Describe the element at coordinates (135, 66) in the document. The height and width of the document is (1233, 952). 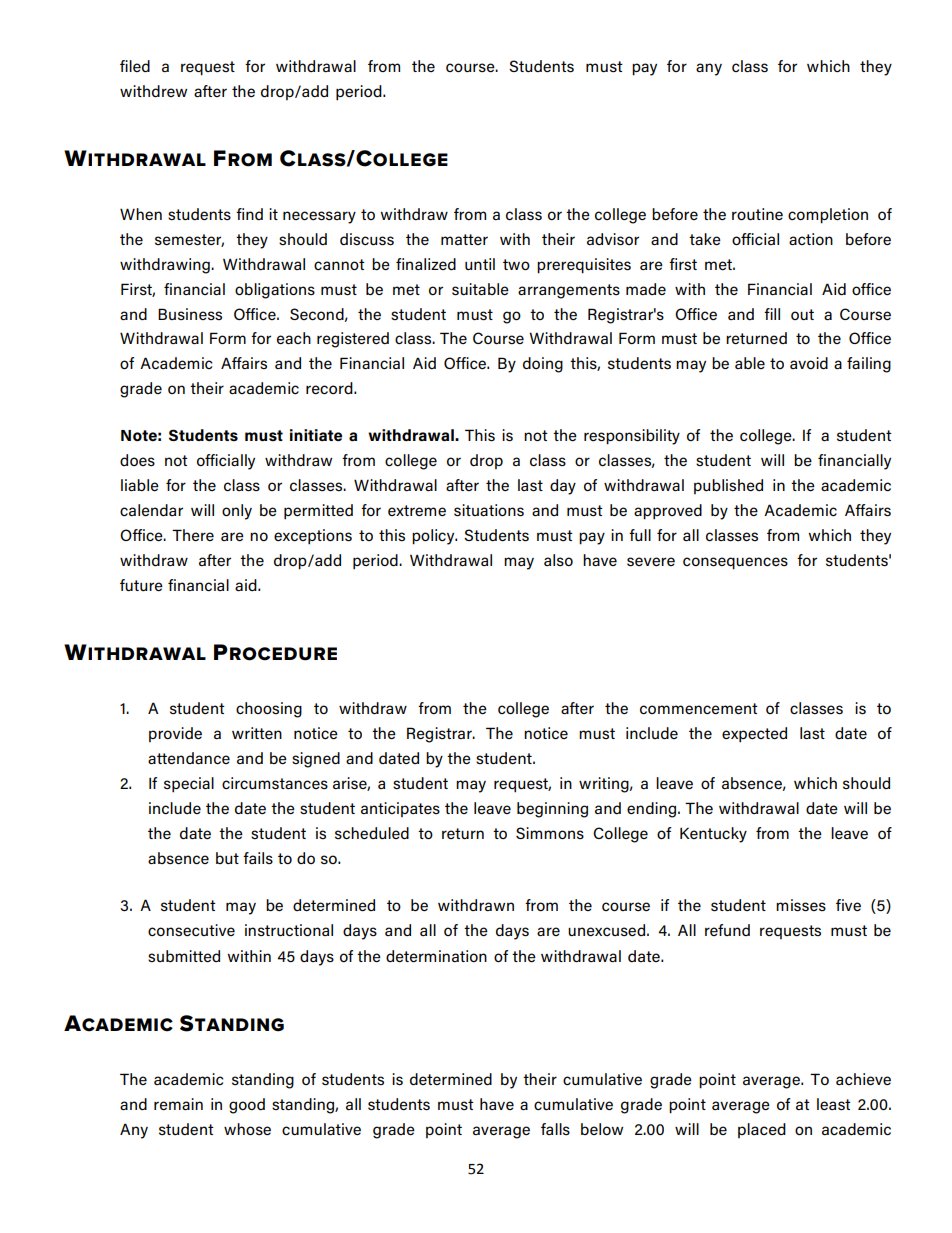
I see `filed` at that location.
